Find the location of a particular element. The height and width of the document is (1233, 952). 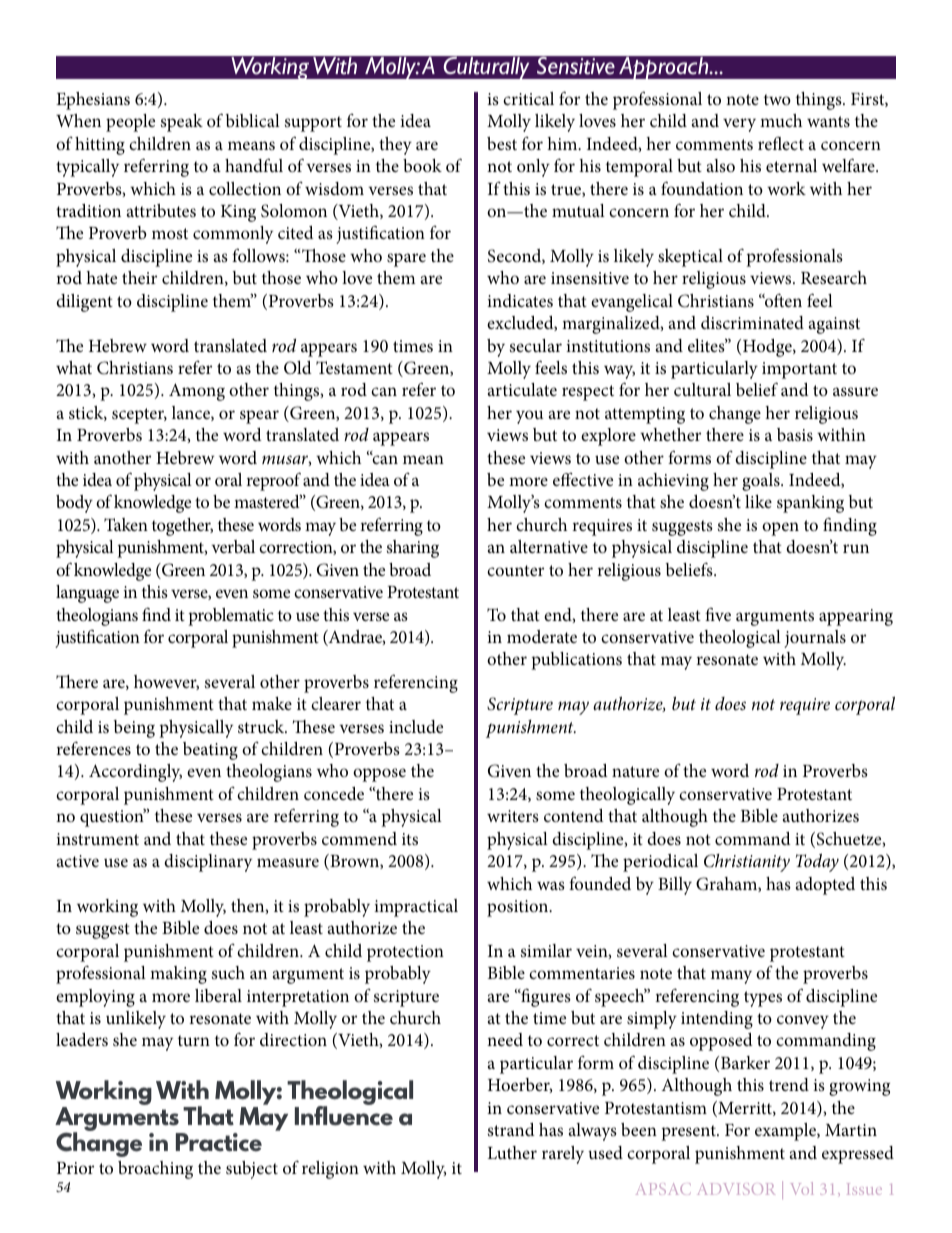

broaching is located at coordinates (155, 1170).
